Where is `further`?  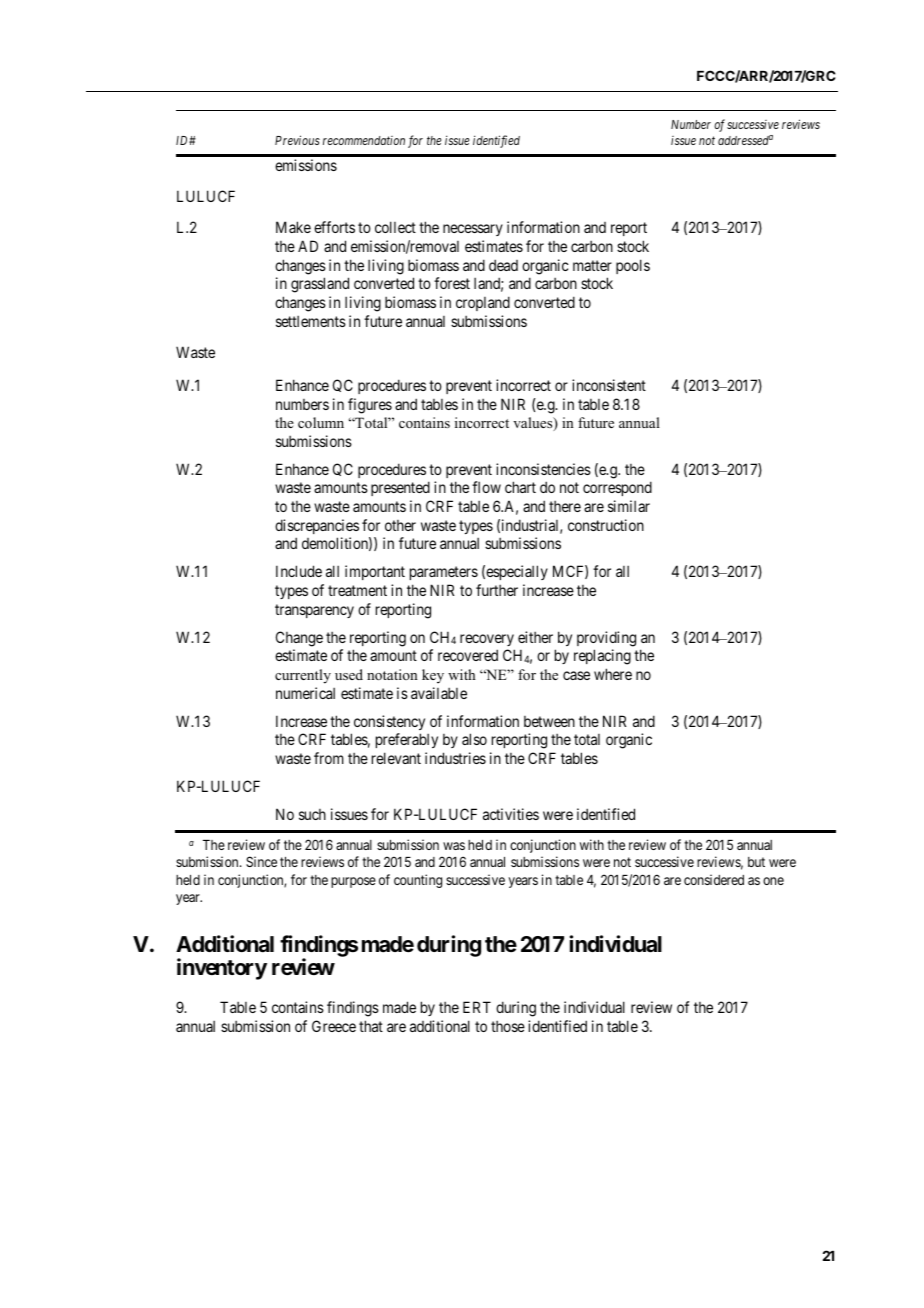 further is located at coordinates (497, 590).
